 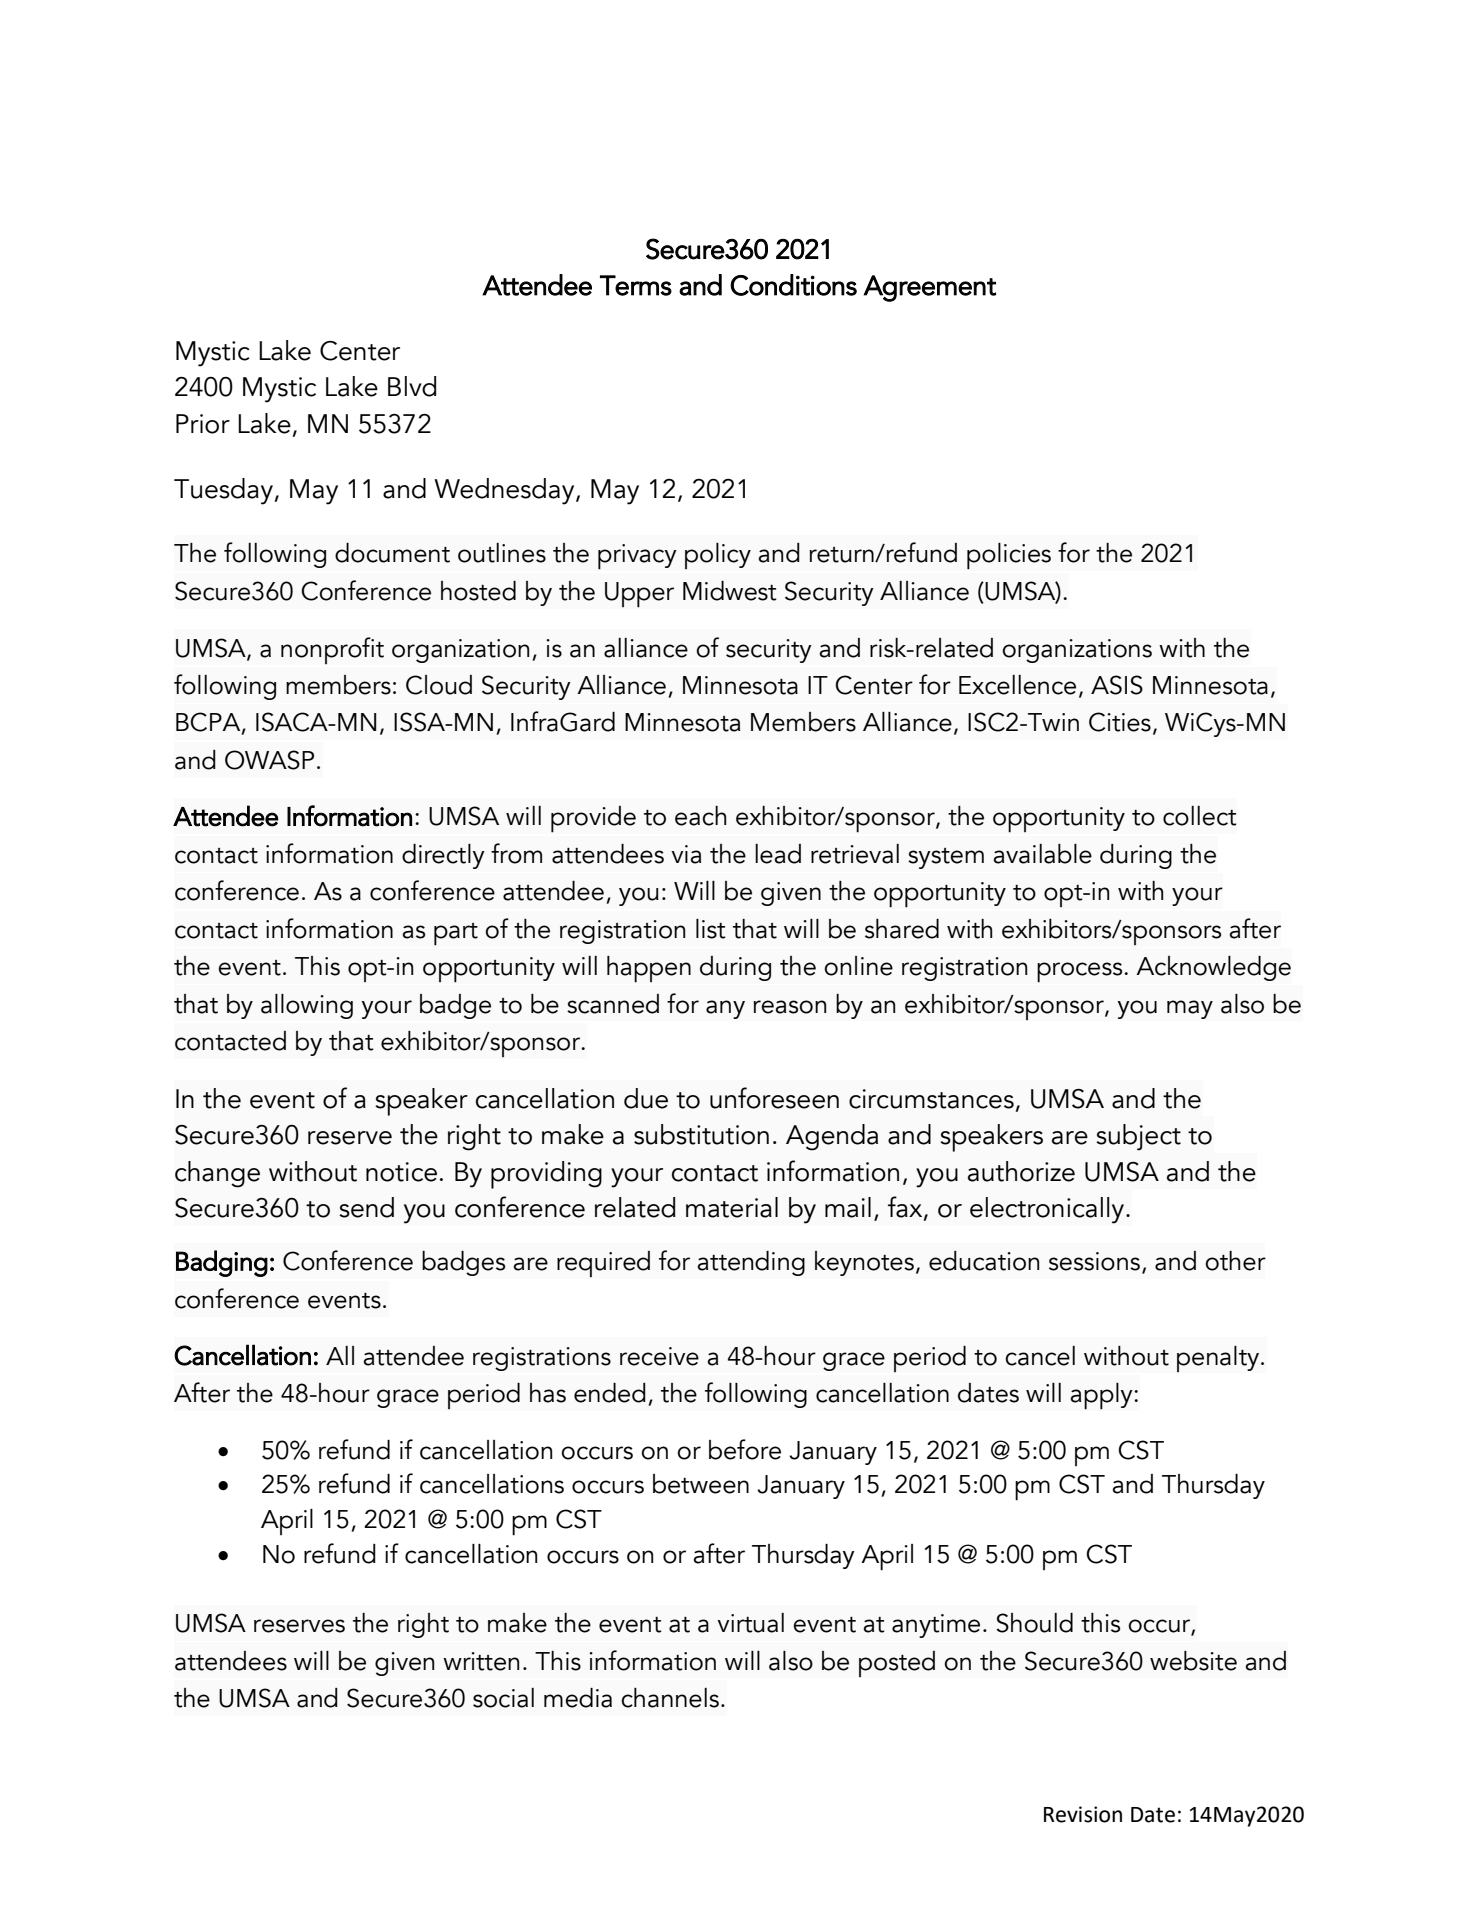 I want to click on process, so click(x=1081, y=972).
